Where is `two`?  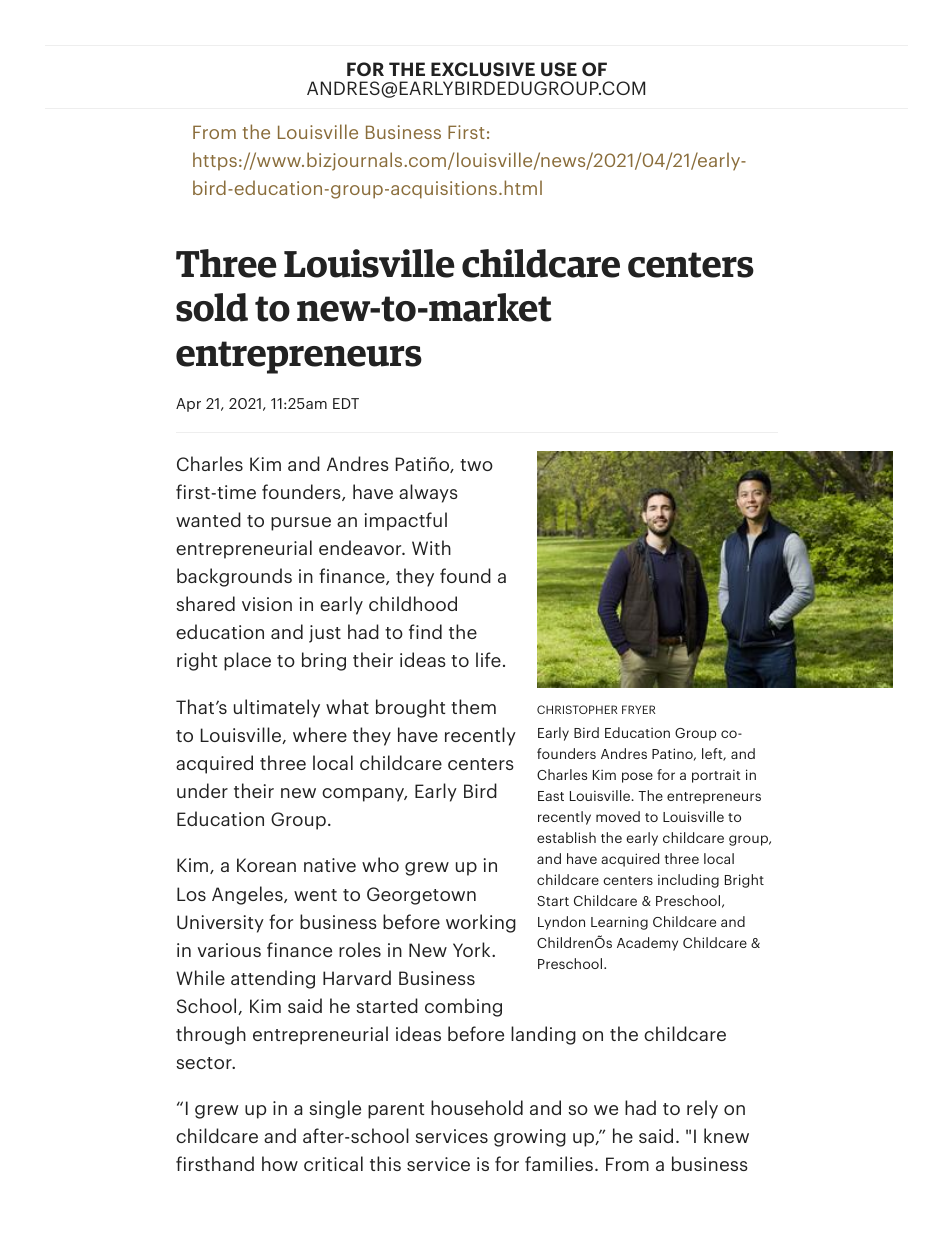
two is located at coordinates (476, 465).
